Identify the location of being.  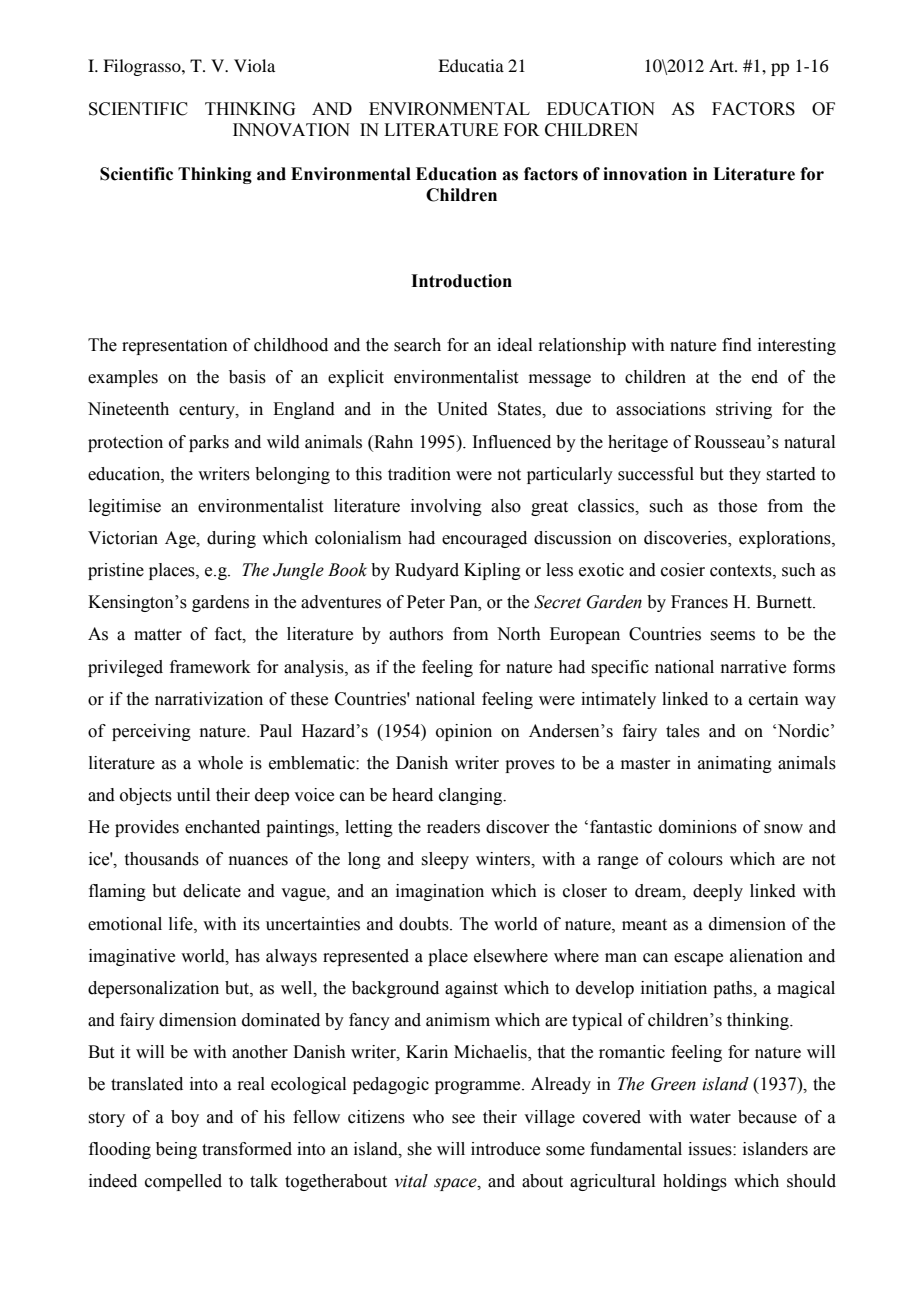
(176, 1150).
